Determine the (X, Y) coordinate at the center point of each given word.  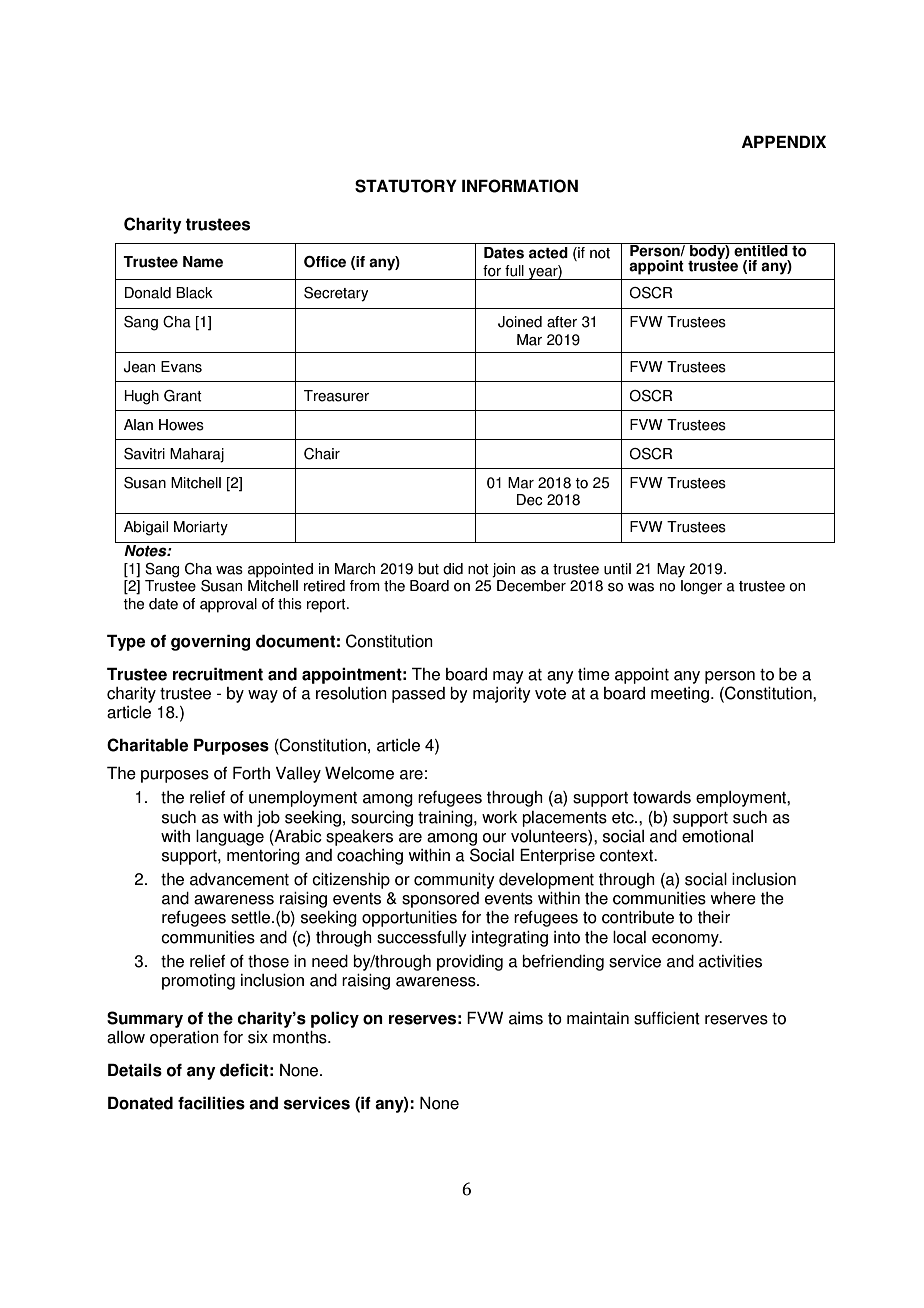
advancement (239, 879)
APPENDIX (784, 141)
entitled (761, 250)
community (454, 881)
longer (701, 587)
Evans (181, 367)
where (733, 898)
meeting (680, 695)
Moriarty (201, 528)
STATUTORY (406, 186)
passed (418, 695)
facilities (211, 1103)
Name (203, 262)
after (562, 322)
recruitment (218, 674)
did (453, 569)
